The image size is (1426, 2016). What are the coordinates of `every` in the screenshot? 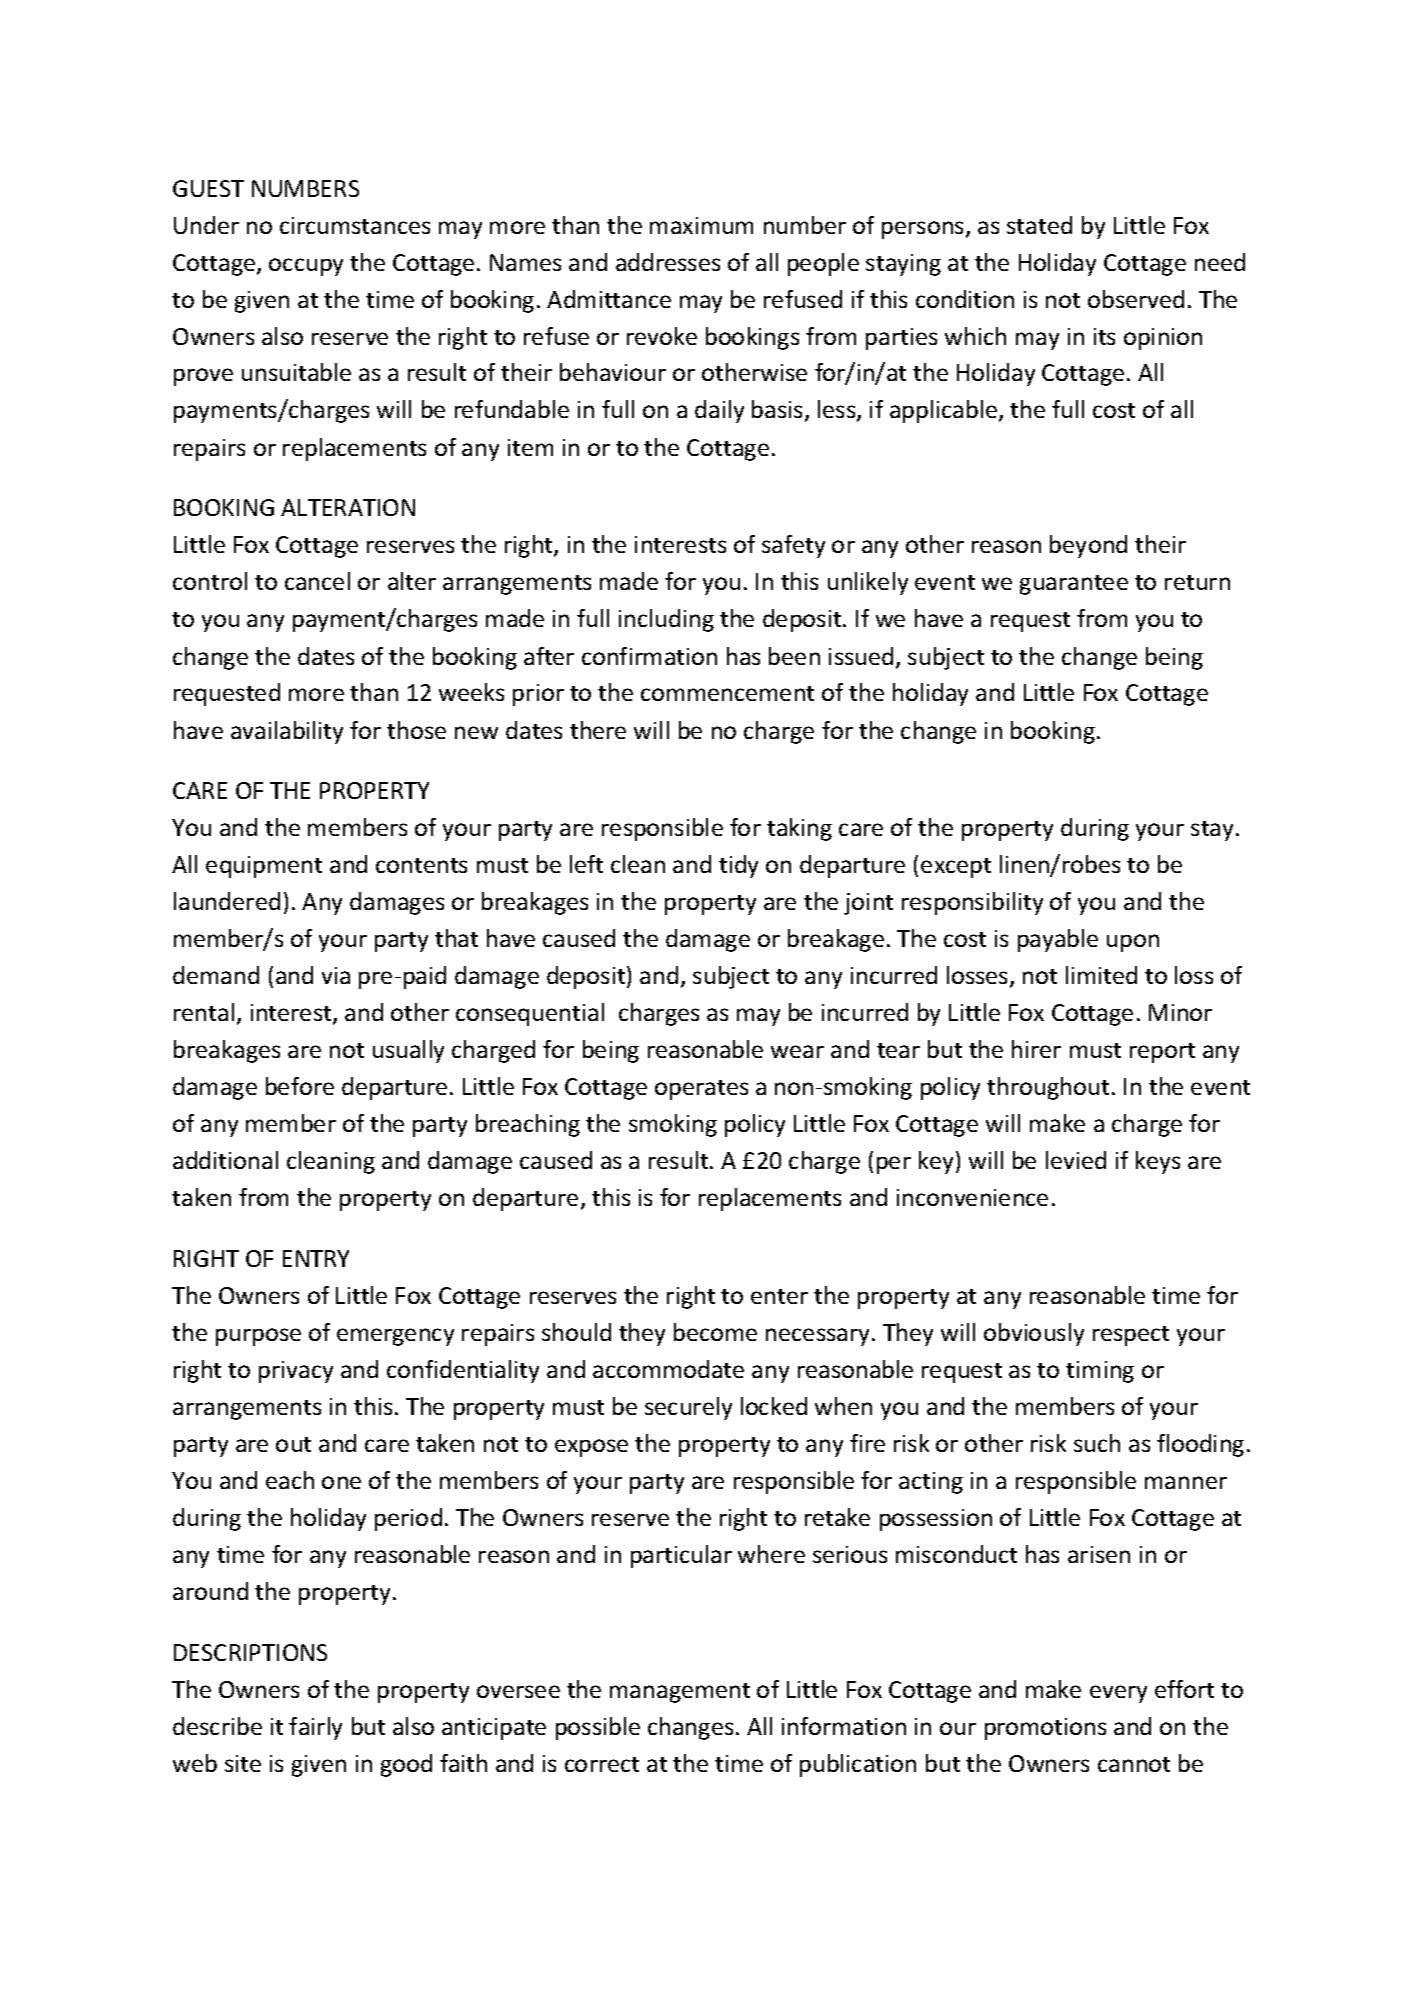 It's located at (1118, 1694).
